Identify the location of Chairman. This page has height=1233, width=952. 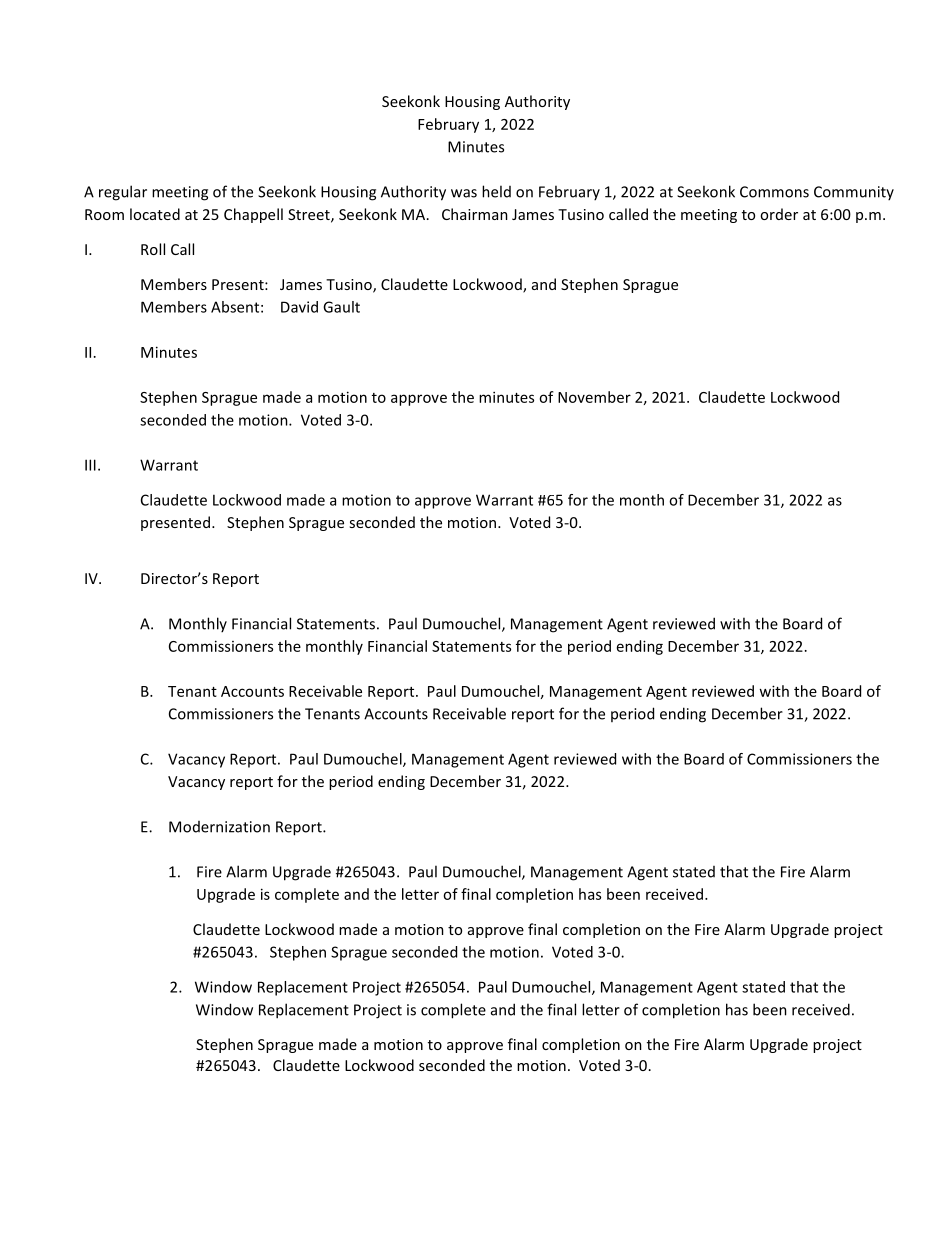
(475, 214).
